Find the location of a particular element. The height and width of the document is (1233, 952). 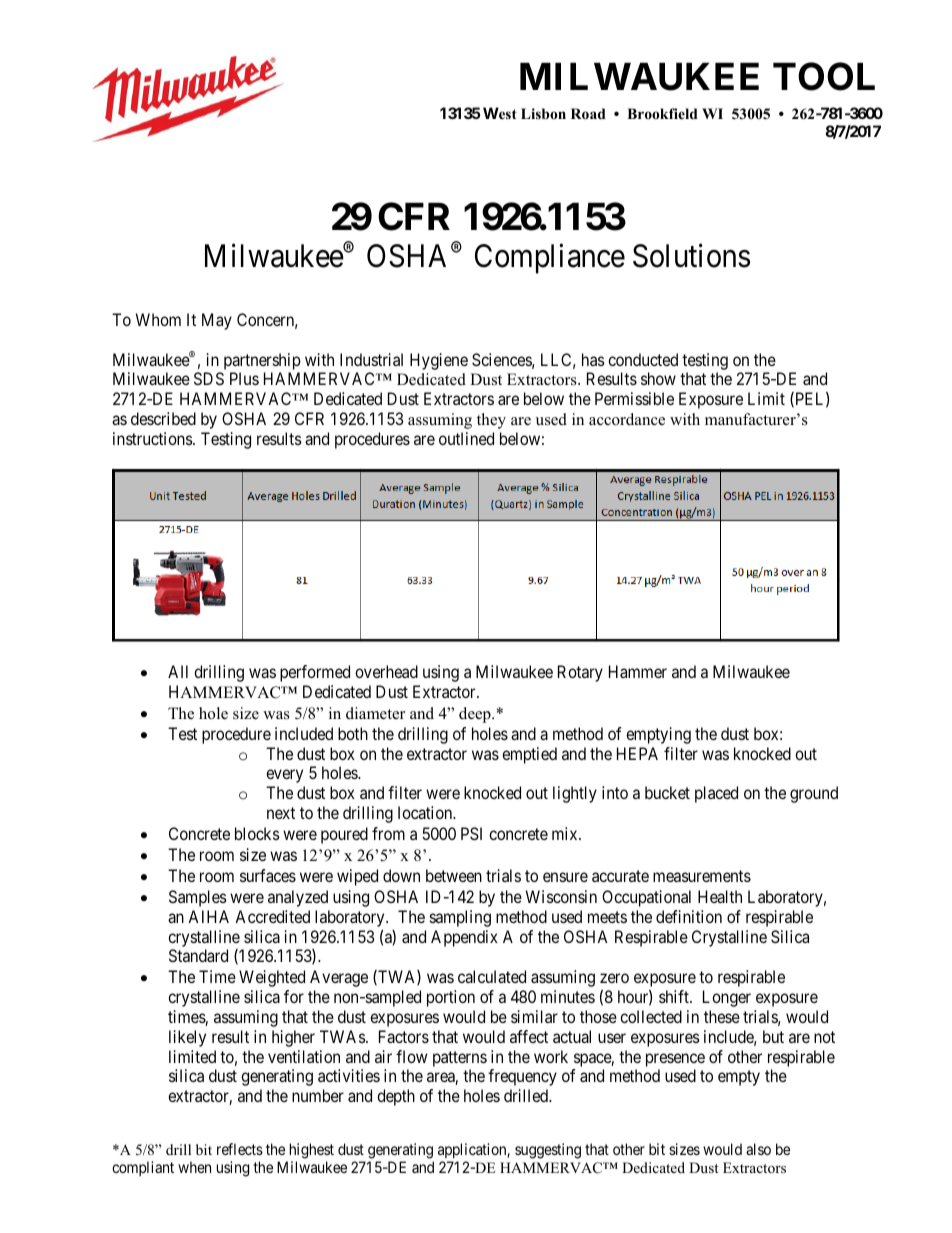

overhead is located at coordinates (386, 671).
